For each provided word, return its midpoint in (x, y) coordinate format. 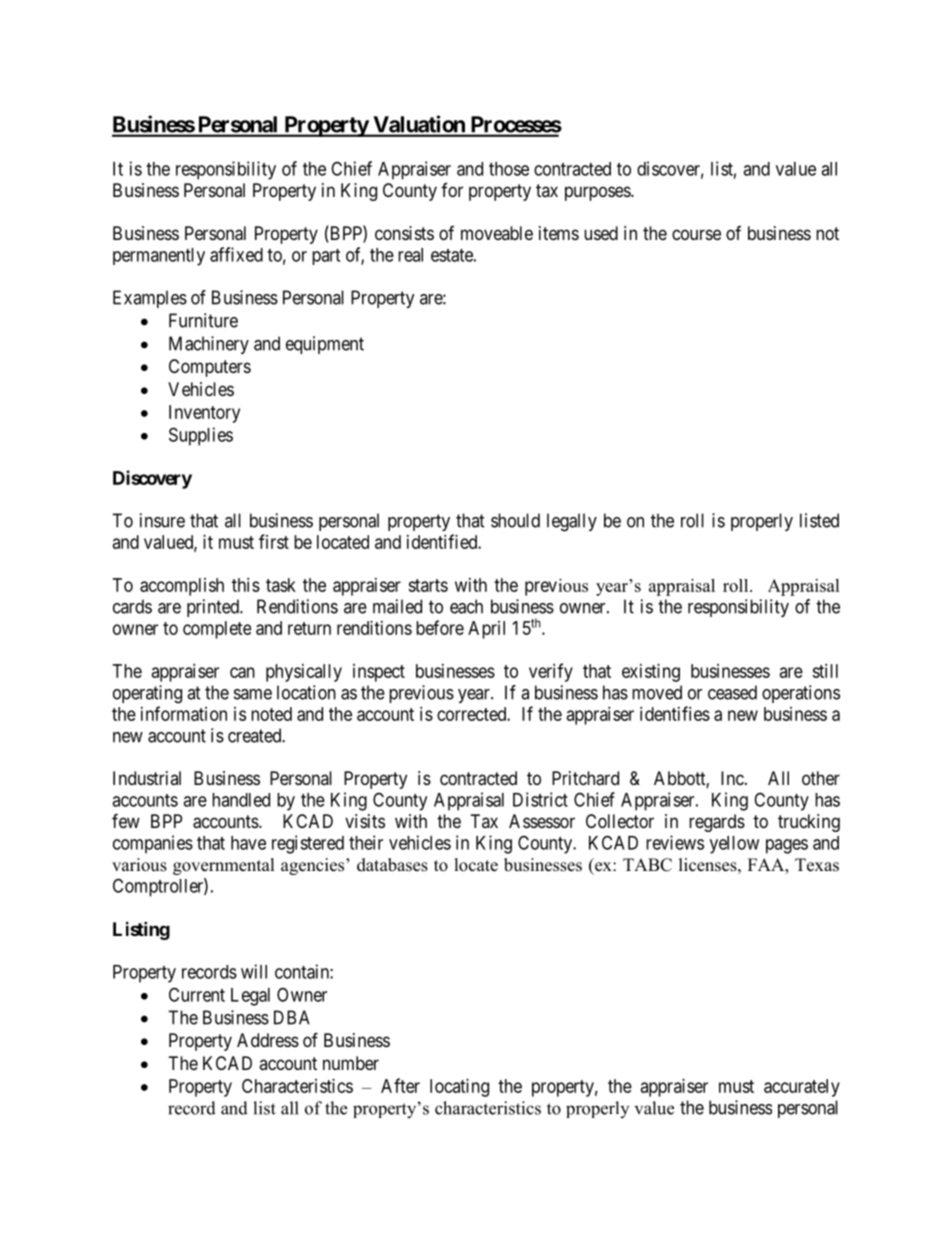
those (509, 169)
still (825, 671)
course (696, 234)
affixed (236, 254)
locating (459, 1088)
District (540, 799)
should (515, 520)
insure (162, 520)
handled (241, 800)
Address (268, 1040)
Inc (732, 778)
